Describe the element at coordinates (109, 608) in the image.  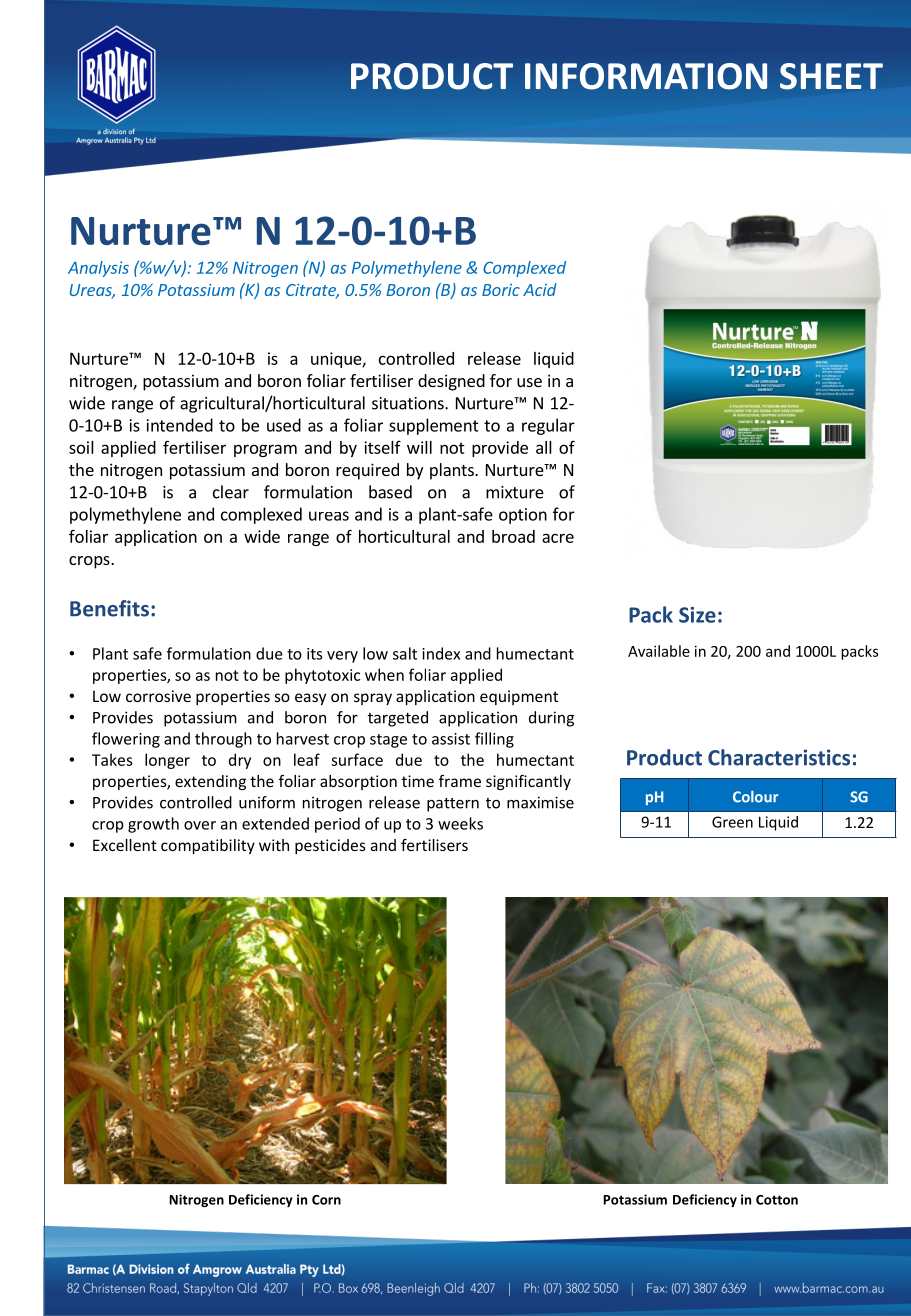
I see `Benefits` at that location.
